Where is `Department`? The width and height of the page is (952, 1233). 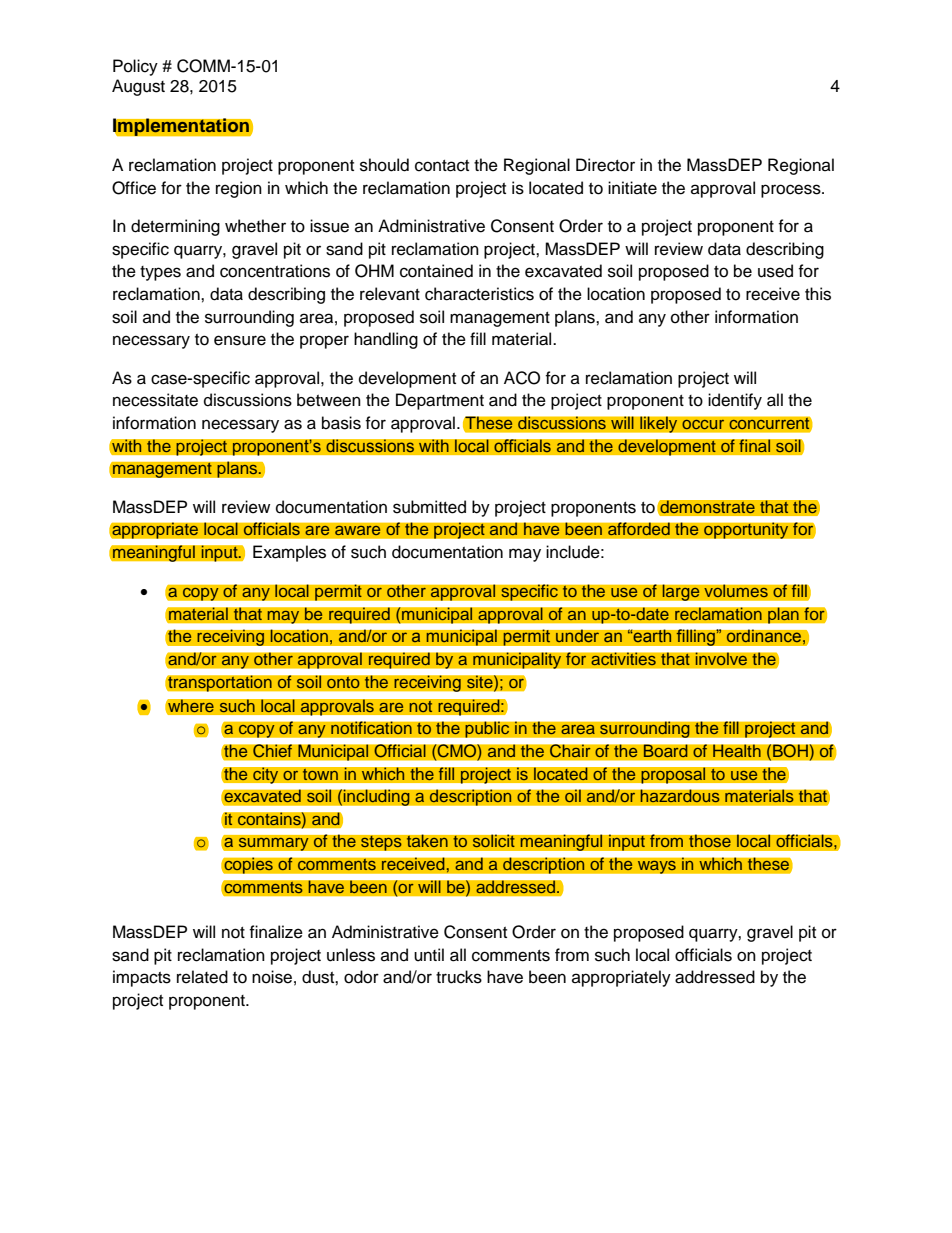
Department is located at coordinates (440, 401).
